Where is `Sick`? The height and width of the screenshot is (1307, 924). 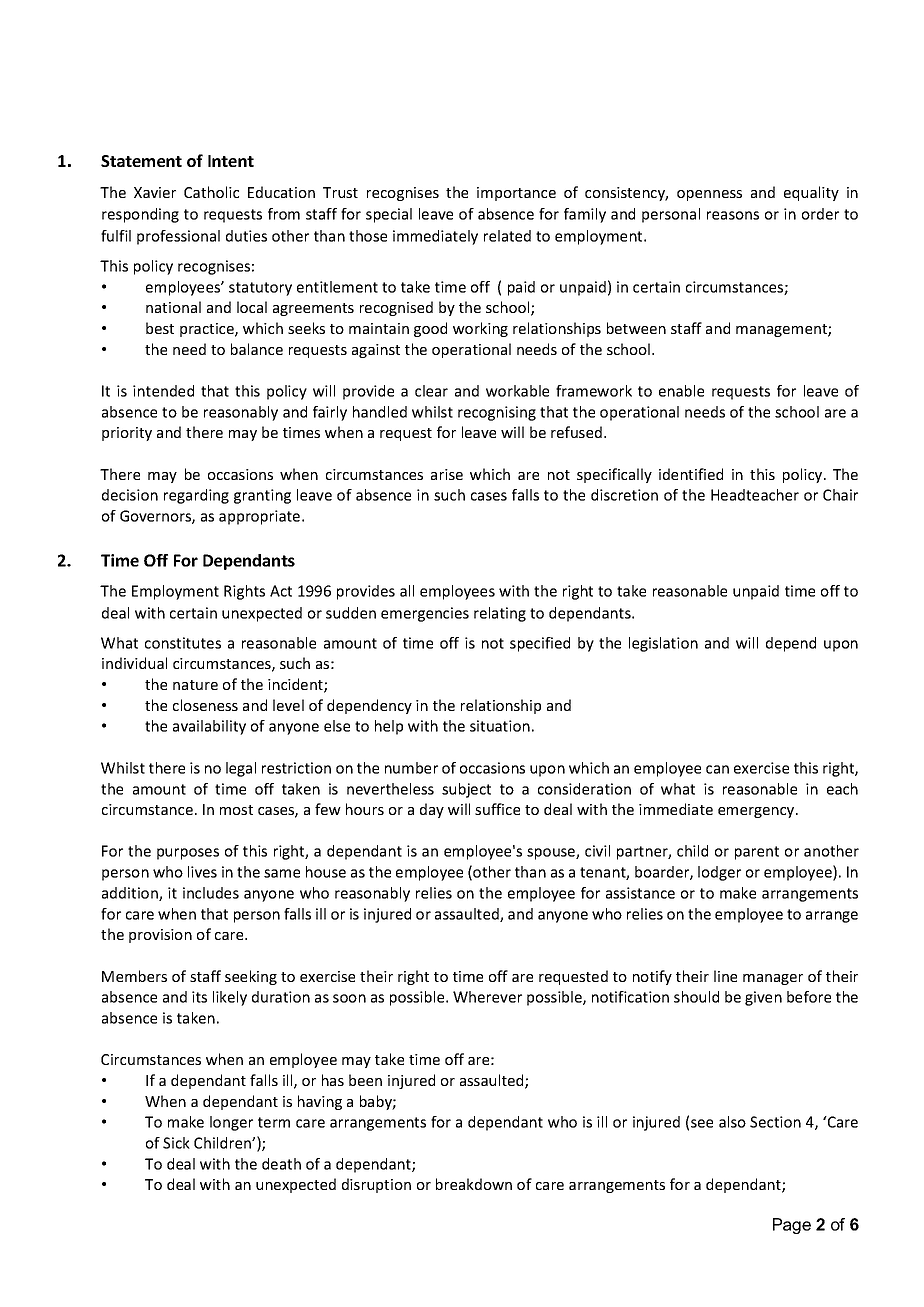
Sick is located at coordinates (176, 1143).
